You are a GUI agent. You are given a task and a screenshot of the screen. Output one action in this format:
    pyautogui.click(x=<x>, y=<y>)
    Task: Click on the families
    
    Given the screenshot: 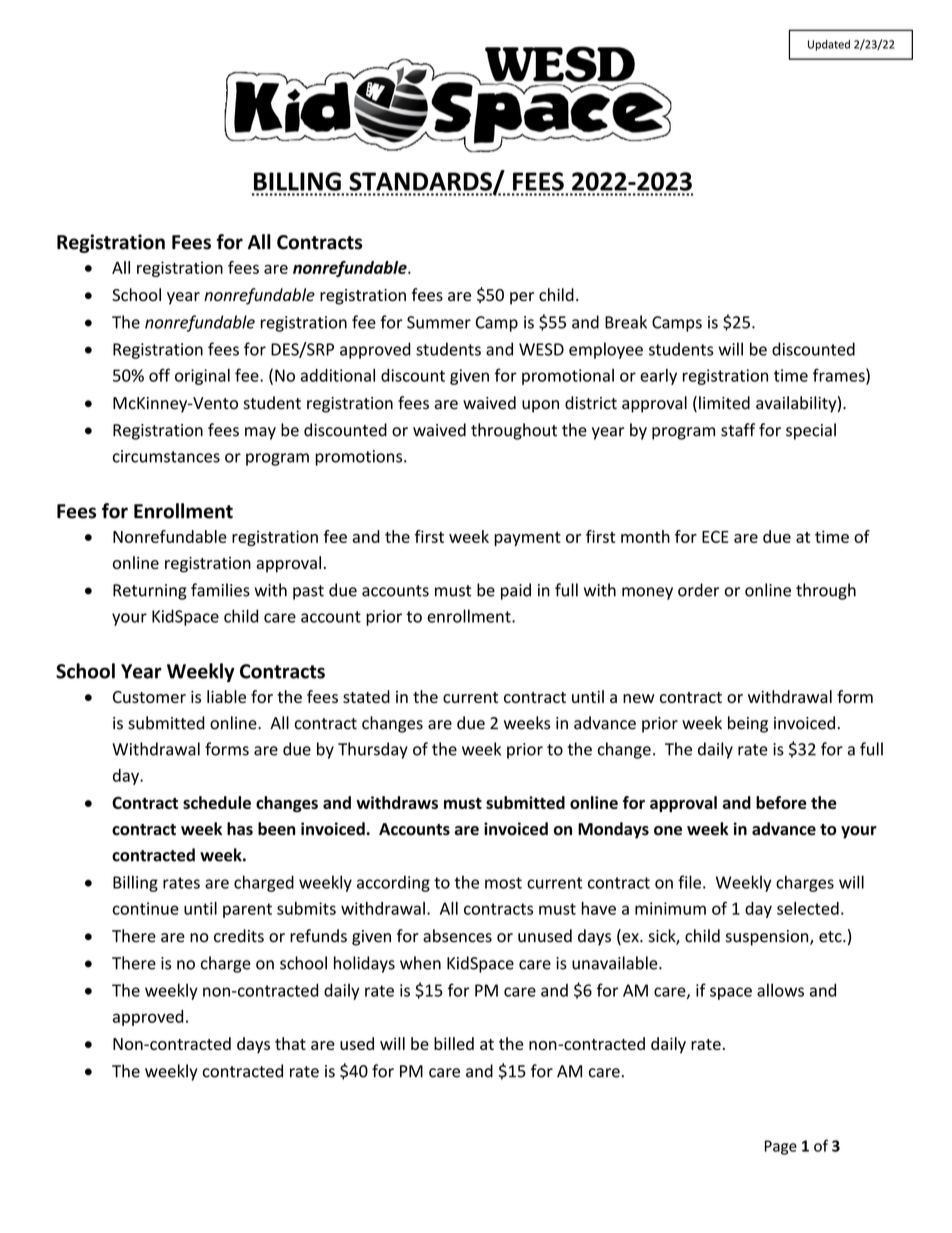 What is the action you would take?
    pyautogui.click(x=220, y=590)
